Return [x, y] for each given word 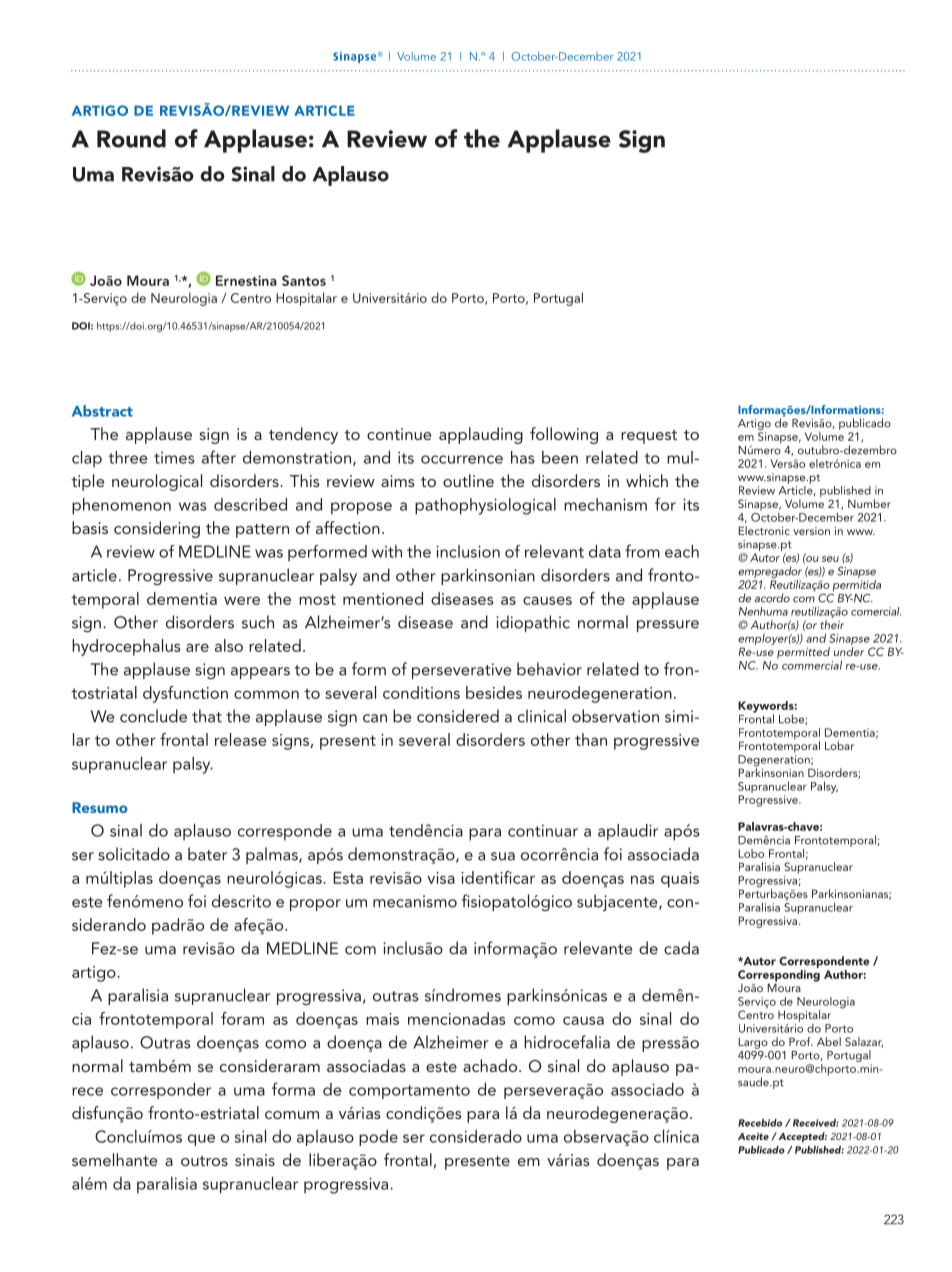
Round [131, 138]
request [649, 437]
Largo [753, 1043]
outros [204, 1161]
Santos [304, 280]
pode [378, 1138]
